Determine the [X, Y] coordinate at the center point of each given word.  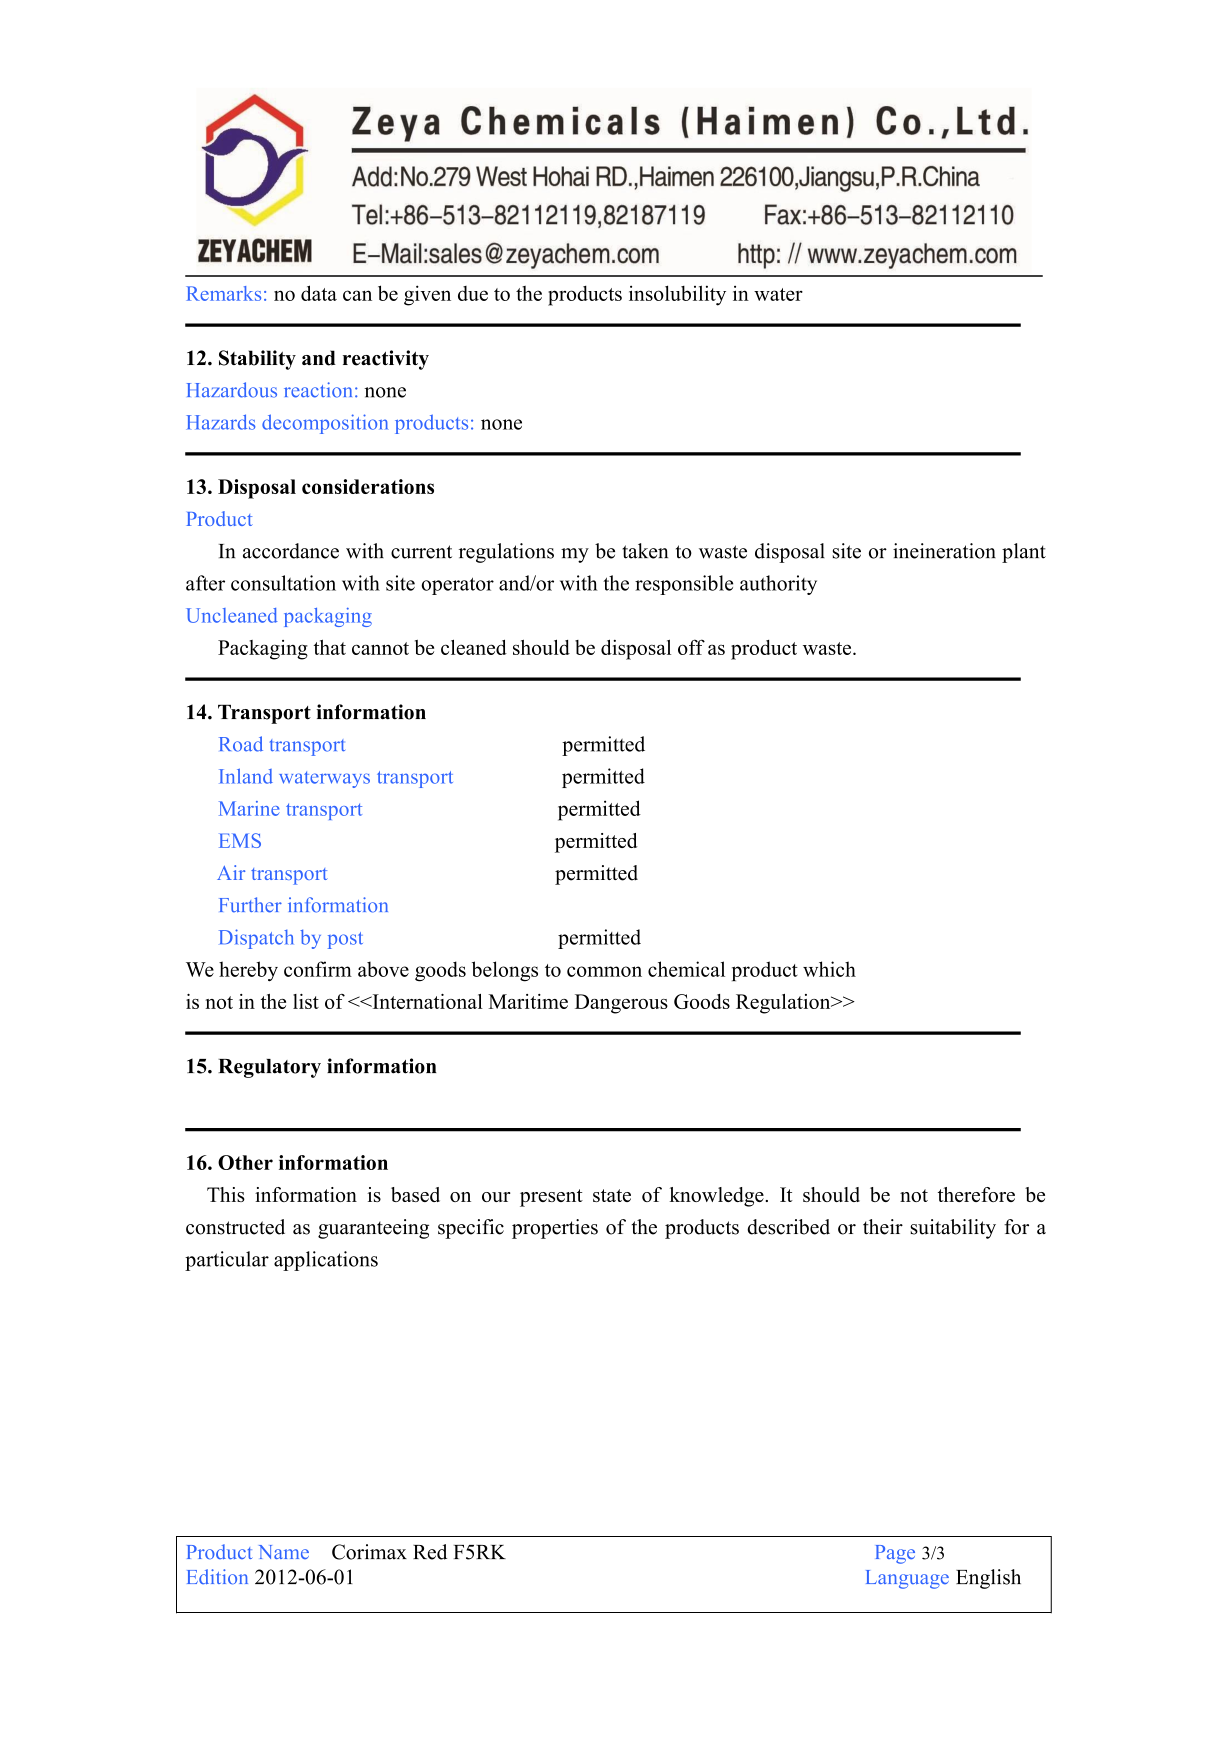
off [691, 647]
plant [1024, 553]
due [473, 293]
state [612, 1195]
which [829, 969]
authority [778, 585]
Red [430, 1552]
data [319, 293]
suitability [953, 1229]
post [345, 940]
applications [326, 1261]
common [604, 971]
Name [284, 1552]
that [330, 647]
